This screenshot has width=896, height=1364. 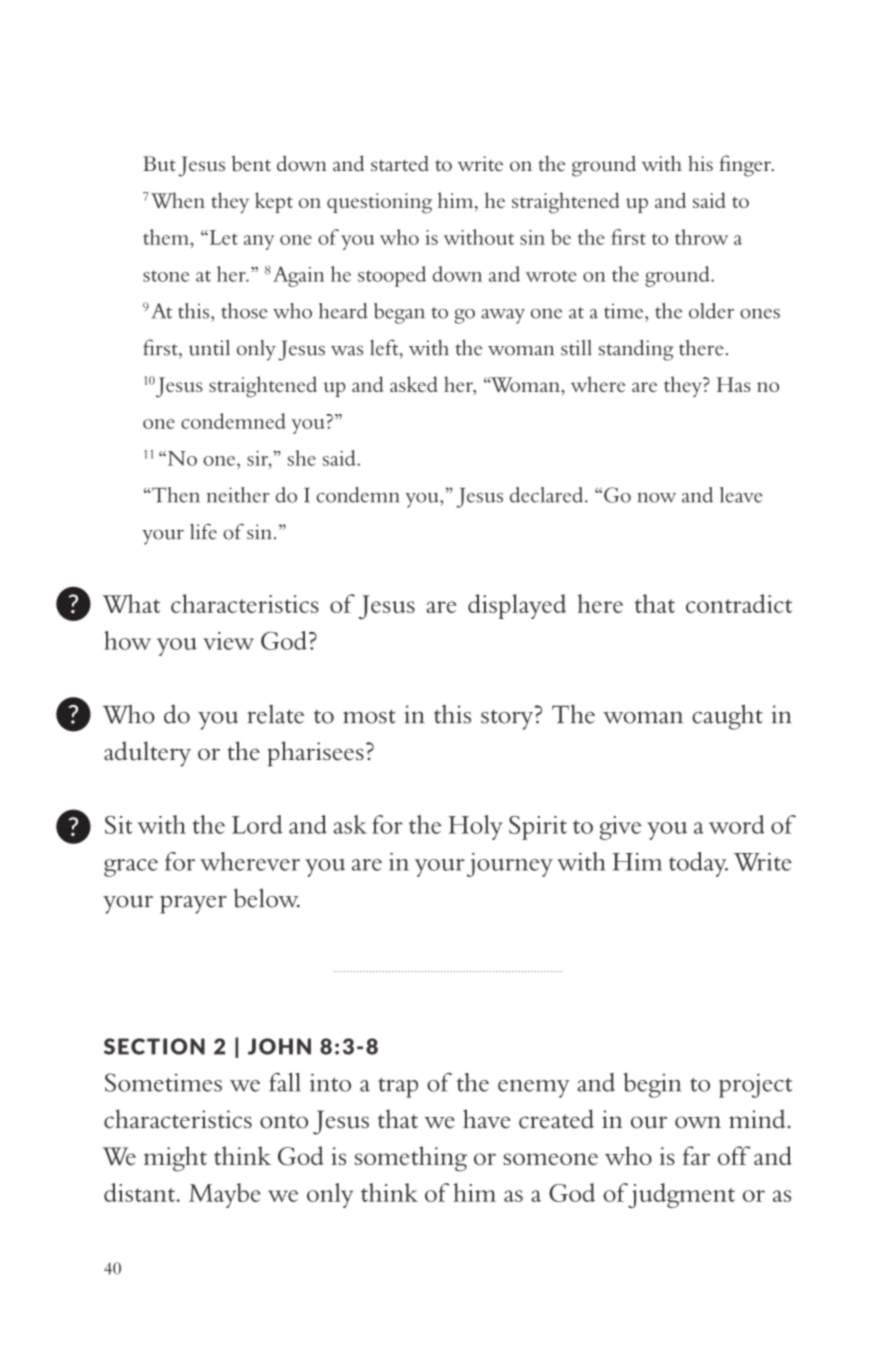 I want to click on now, so click(x=656, y=498).
